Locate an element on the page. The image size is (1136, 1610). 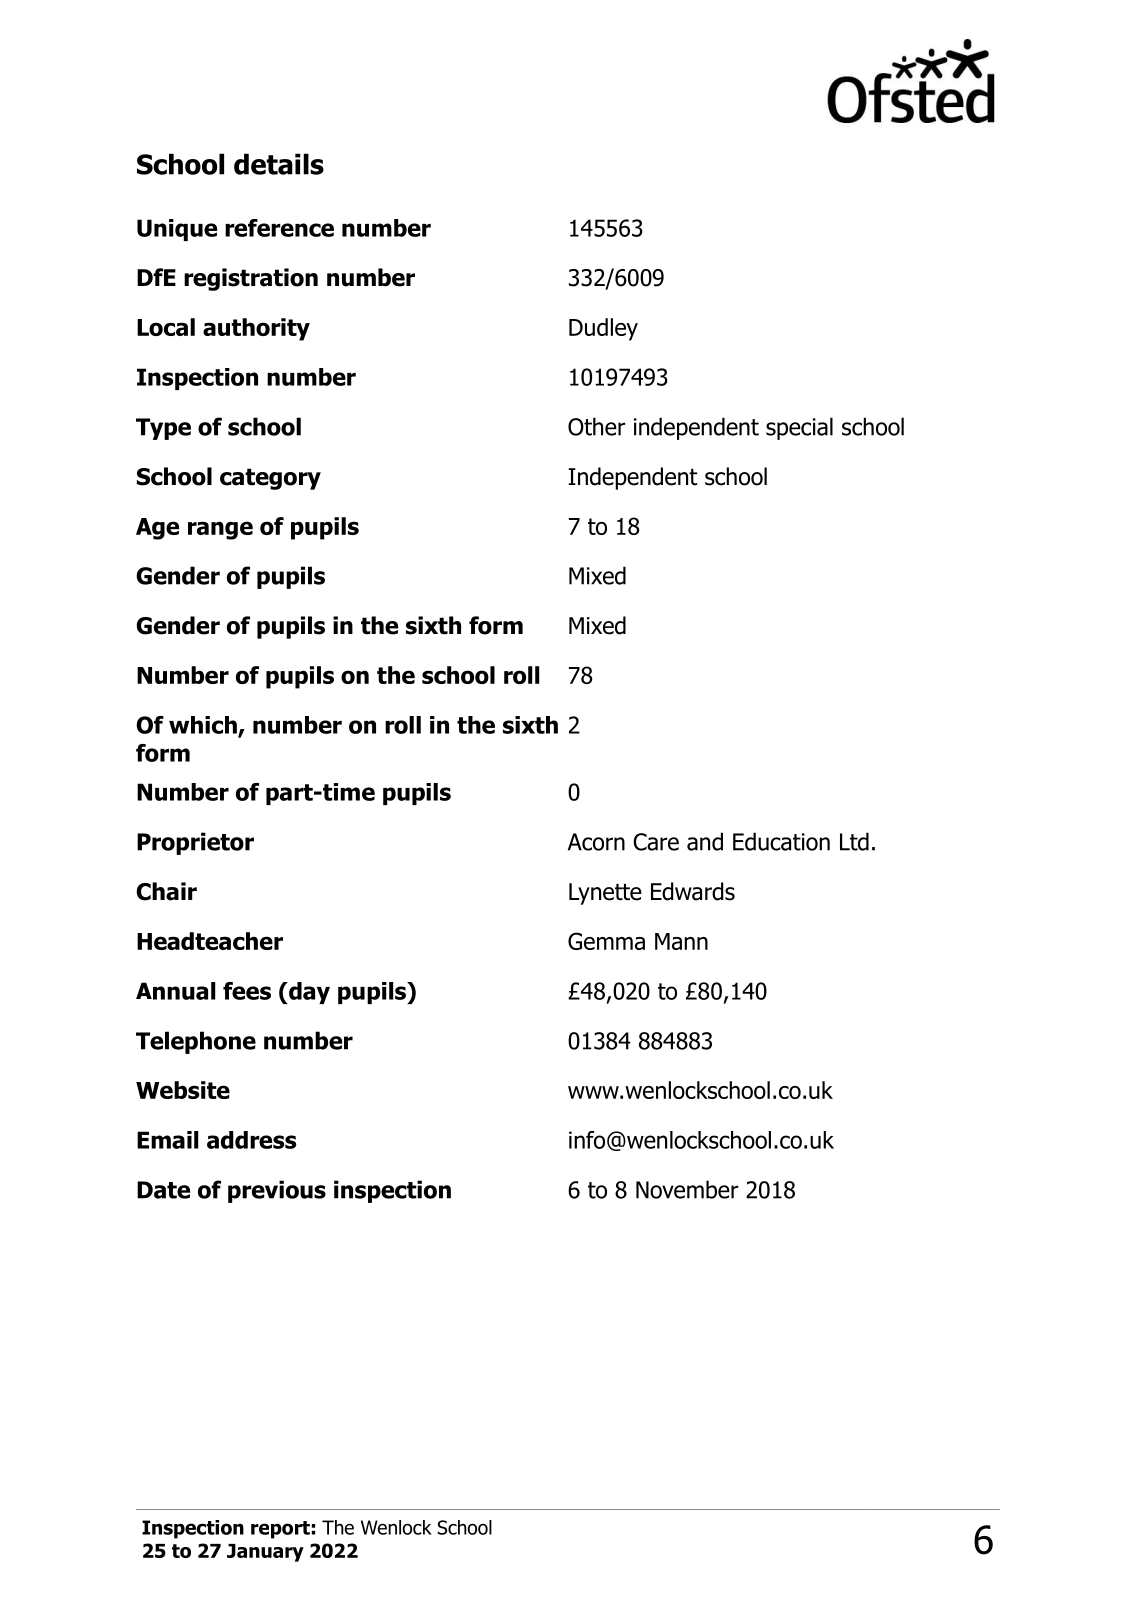
Mann is located at coordinates (681, 941).
